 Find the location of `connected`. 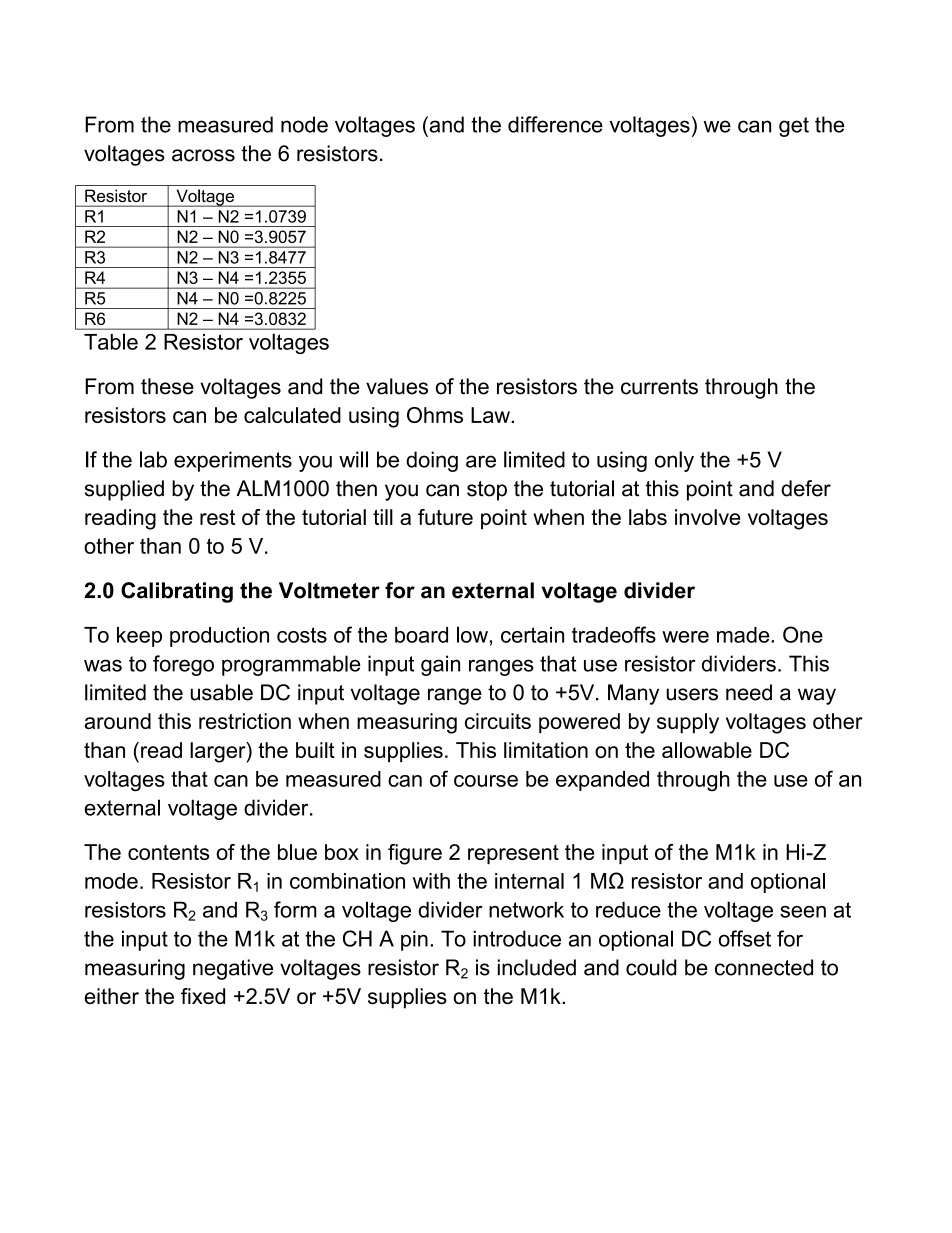

connected is located at coordinates (764, 967).
